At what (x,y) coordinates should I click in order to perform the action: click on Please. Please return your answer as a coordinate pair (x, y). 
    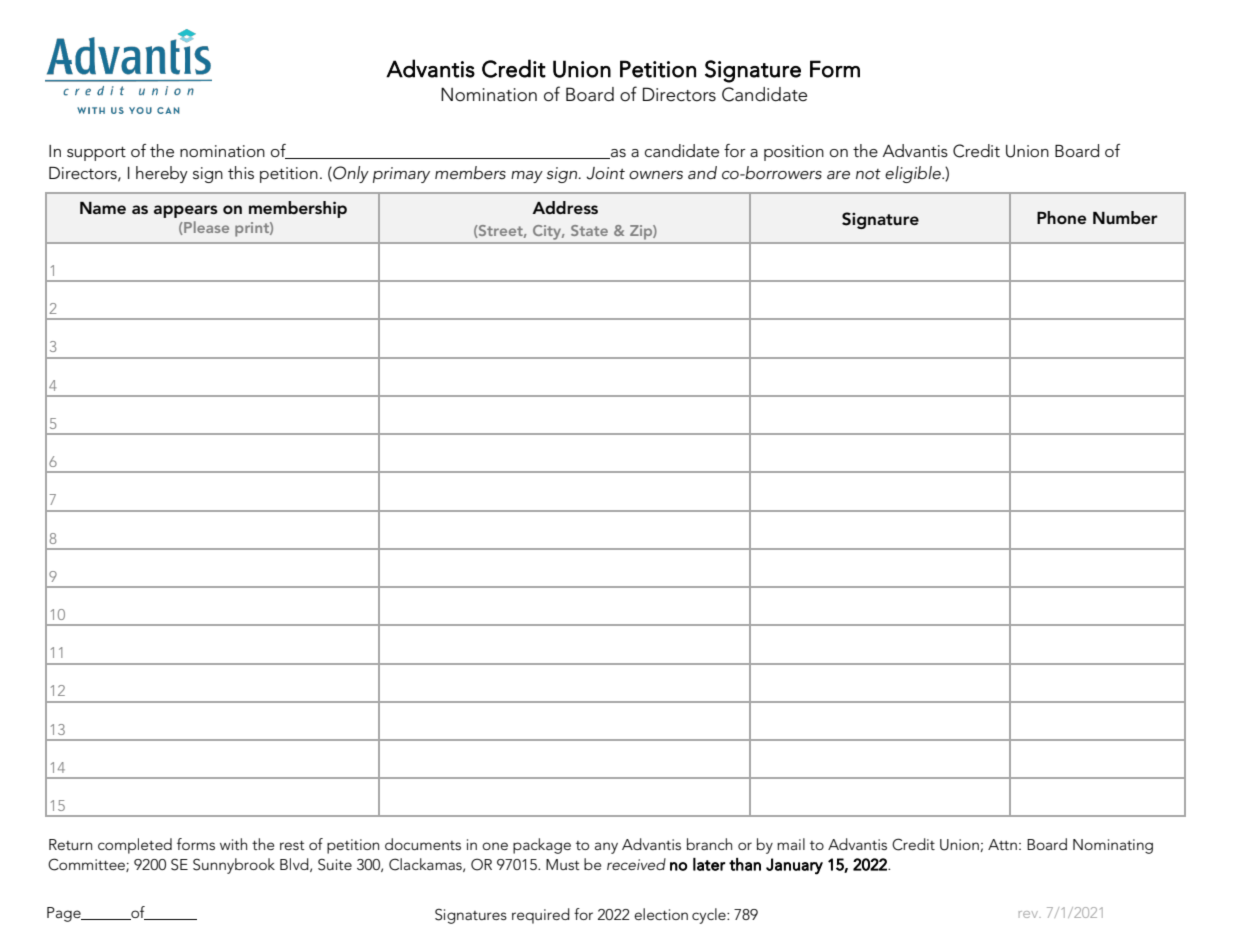
    Looking at the image, I should click on (205, 228).
